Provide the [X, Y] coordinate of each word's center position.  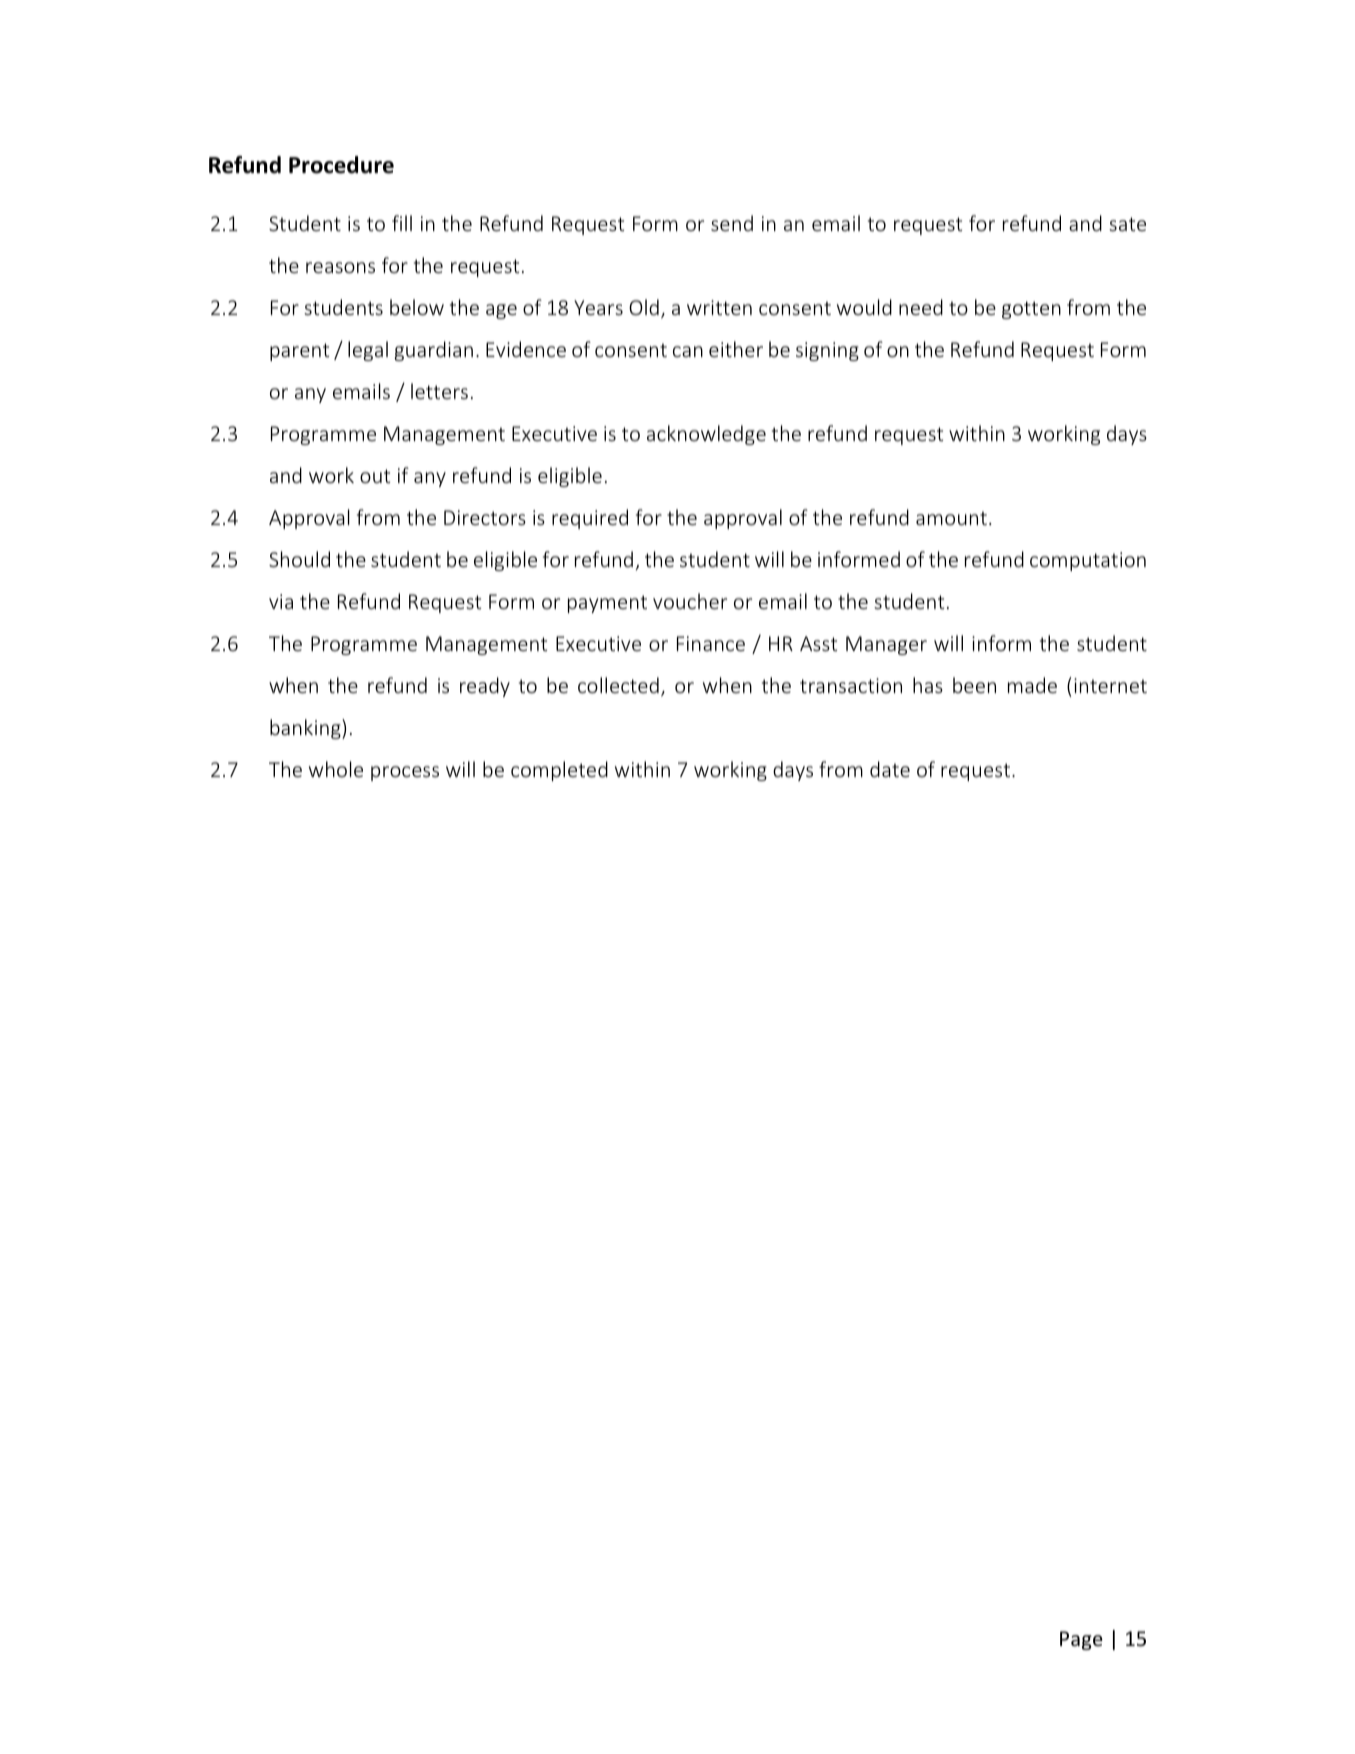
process [405, 773]
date [890, 769]
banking [306, 729]
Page [1081, 1640]
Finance [711, 643]
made [1032, 685]
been [974, 685]
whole [336, 769]
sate [1127, 224]
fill [402, 223]
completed [559, 771]
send [732, 223]
